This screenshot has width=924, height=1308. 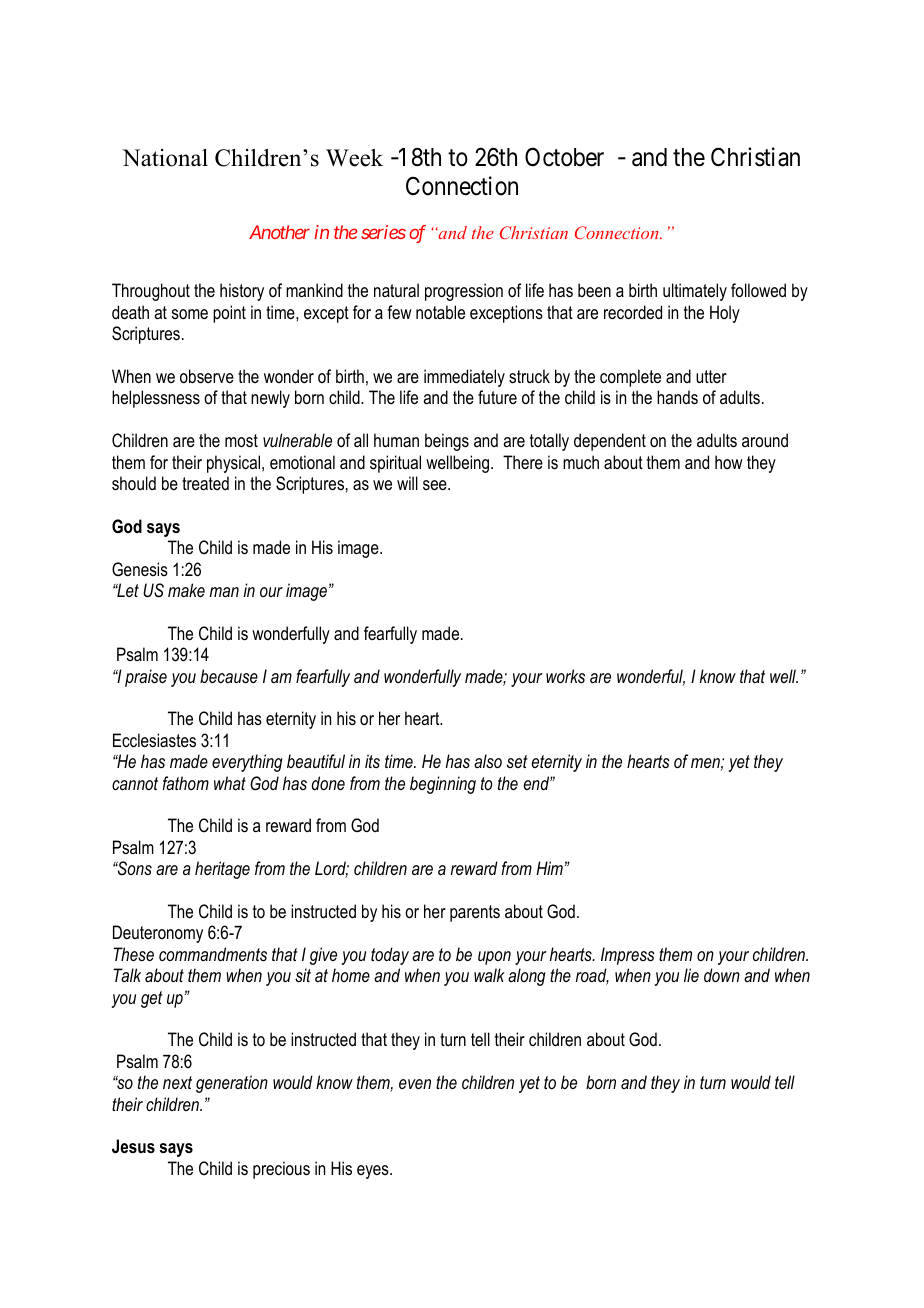 What do you see at coordinates (628, 956) in the screenshot?
I see `Impress` at bounding box center [628, 956].
